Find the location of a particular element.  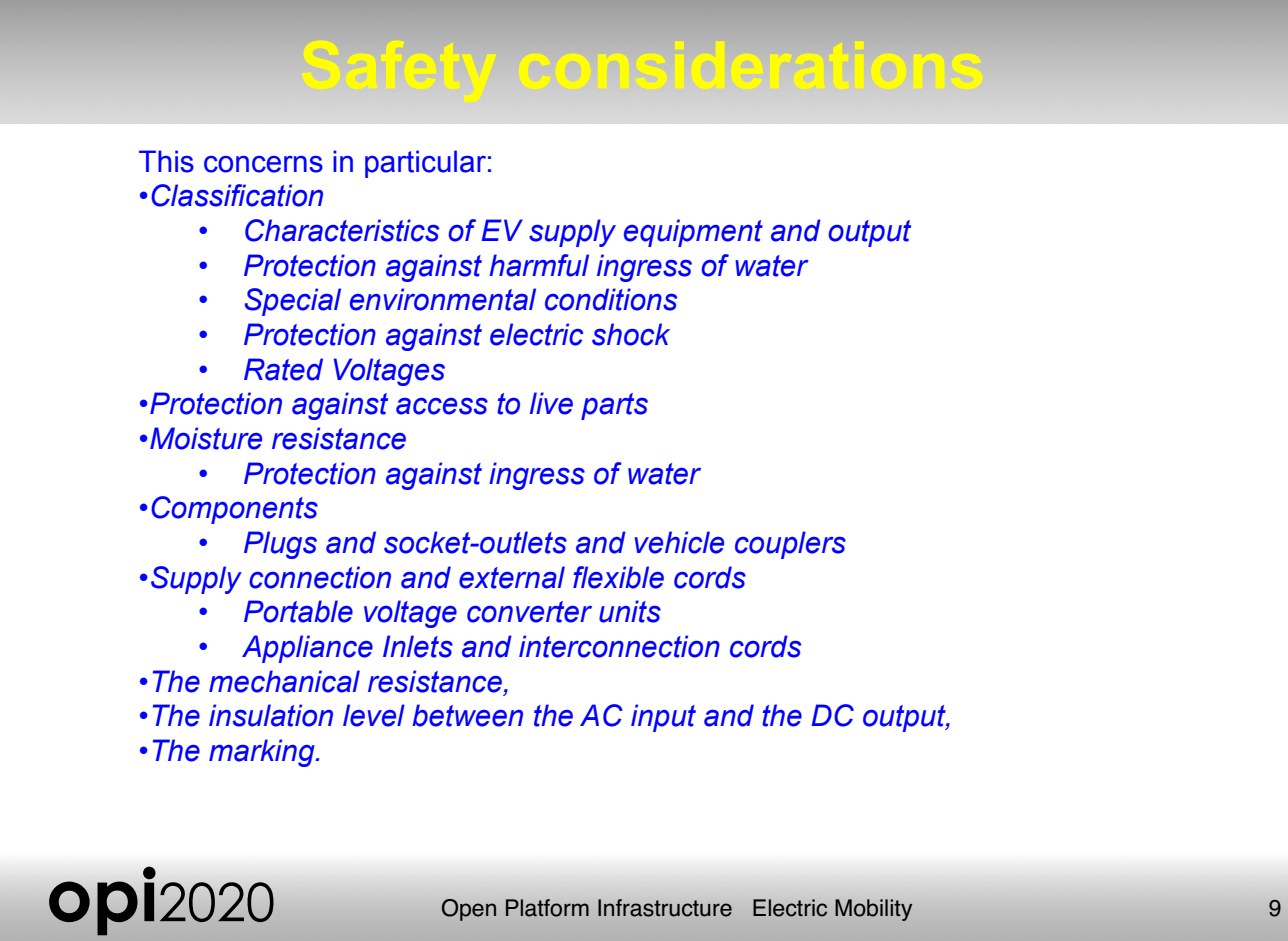

Plugs is located at coordinates (280, 545).
